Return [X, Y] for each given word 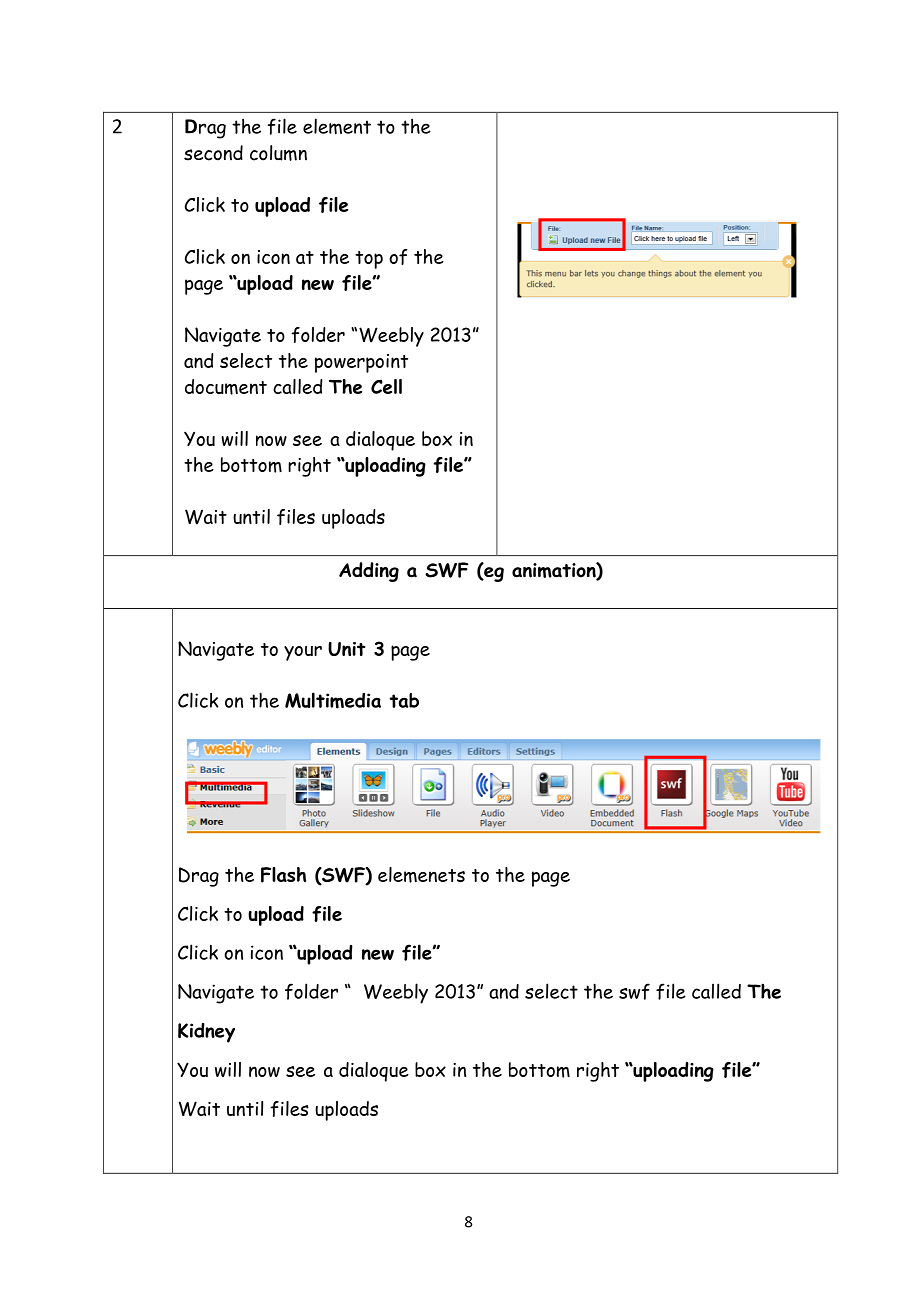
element [337, 126]
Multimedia [333, 700]
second [213, 153]
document [226, 387]
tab [404, 700]
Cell [386, 386]
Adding [369, 572]
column [278, 153]
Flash [283, 875]
